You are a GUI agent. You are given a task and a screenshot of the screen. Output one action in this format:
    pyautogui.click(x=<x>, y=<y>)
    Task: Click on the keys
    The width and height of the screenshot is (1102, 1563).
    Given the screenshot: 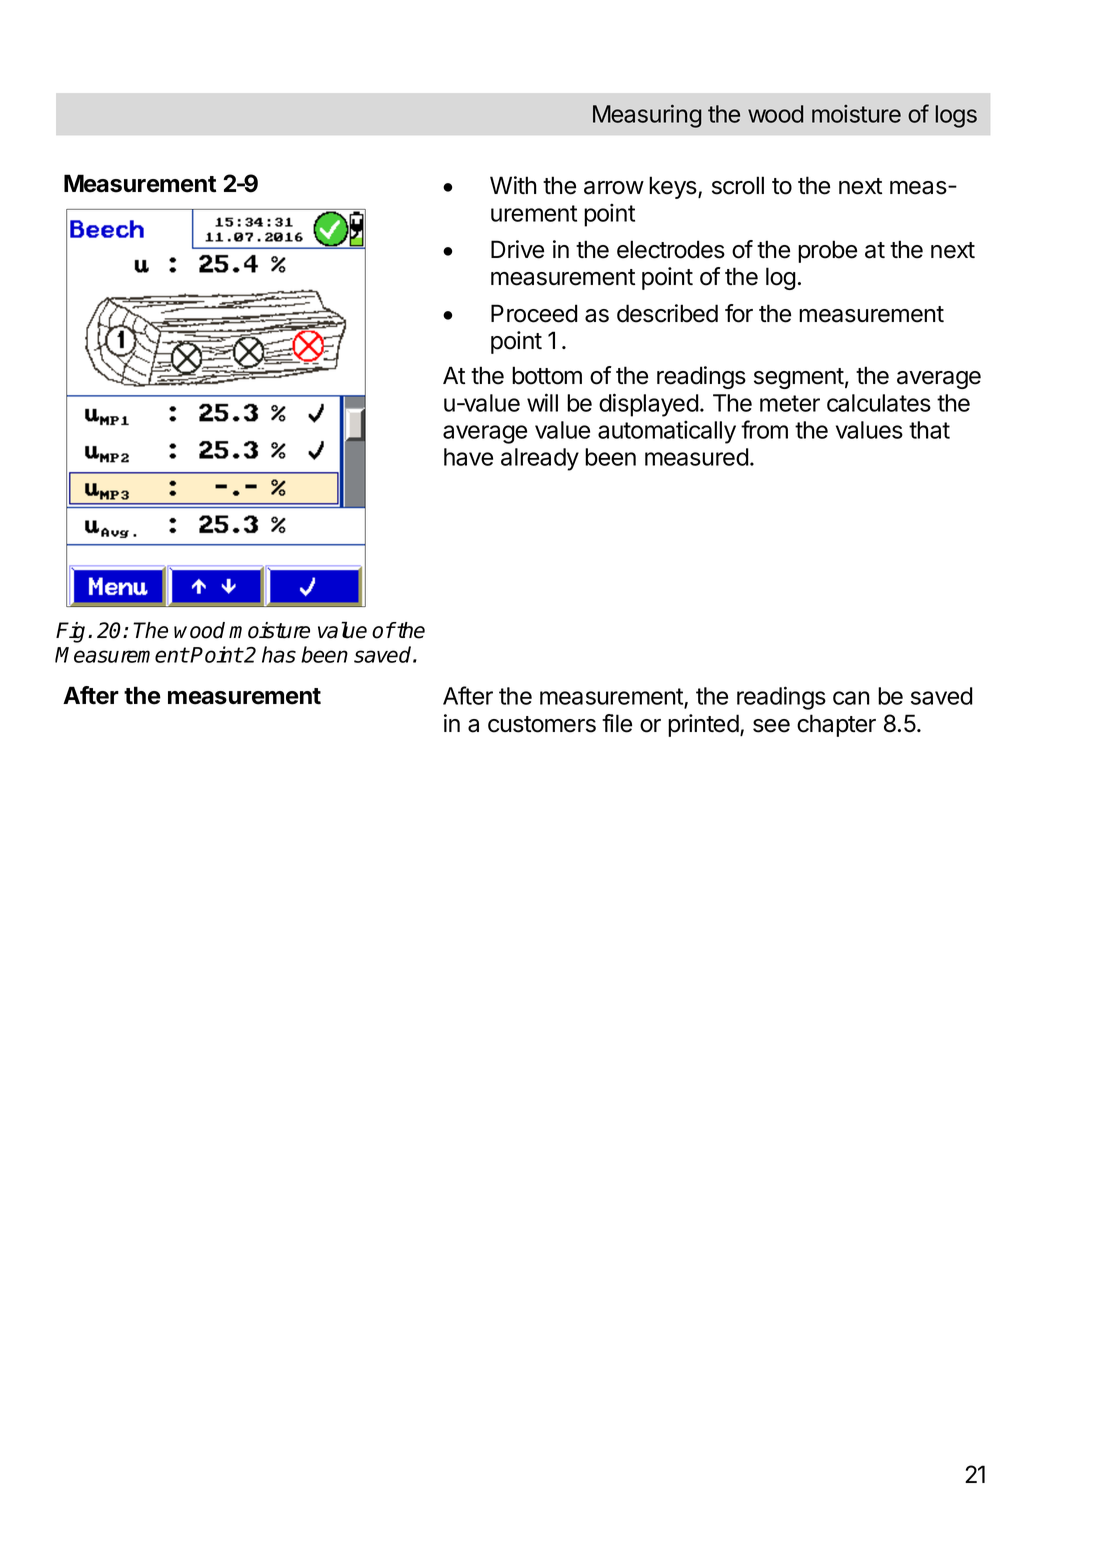 What is the action you would take?
    pyautogui.click(x=674, y=187)
